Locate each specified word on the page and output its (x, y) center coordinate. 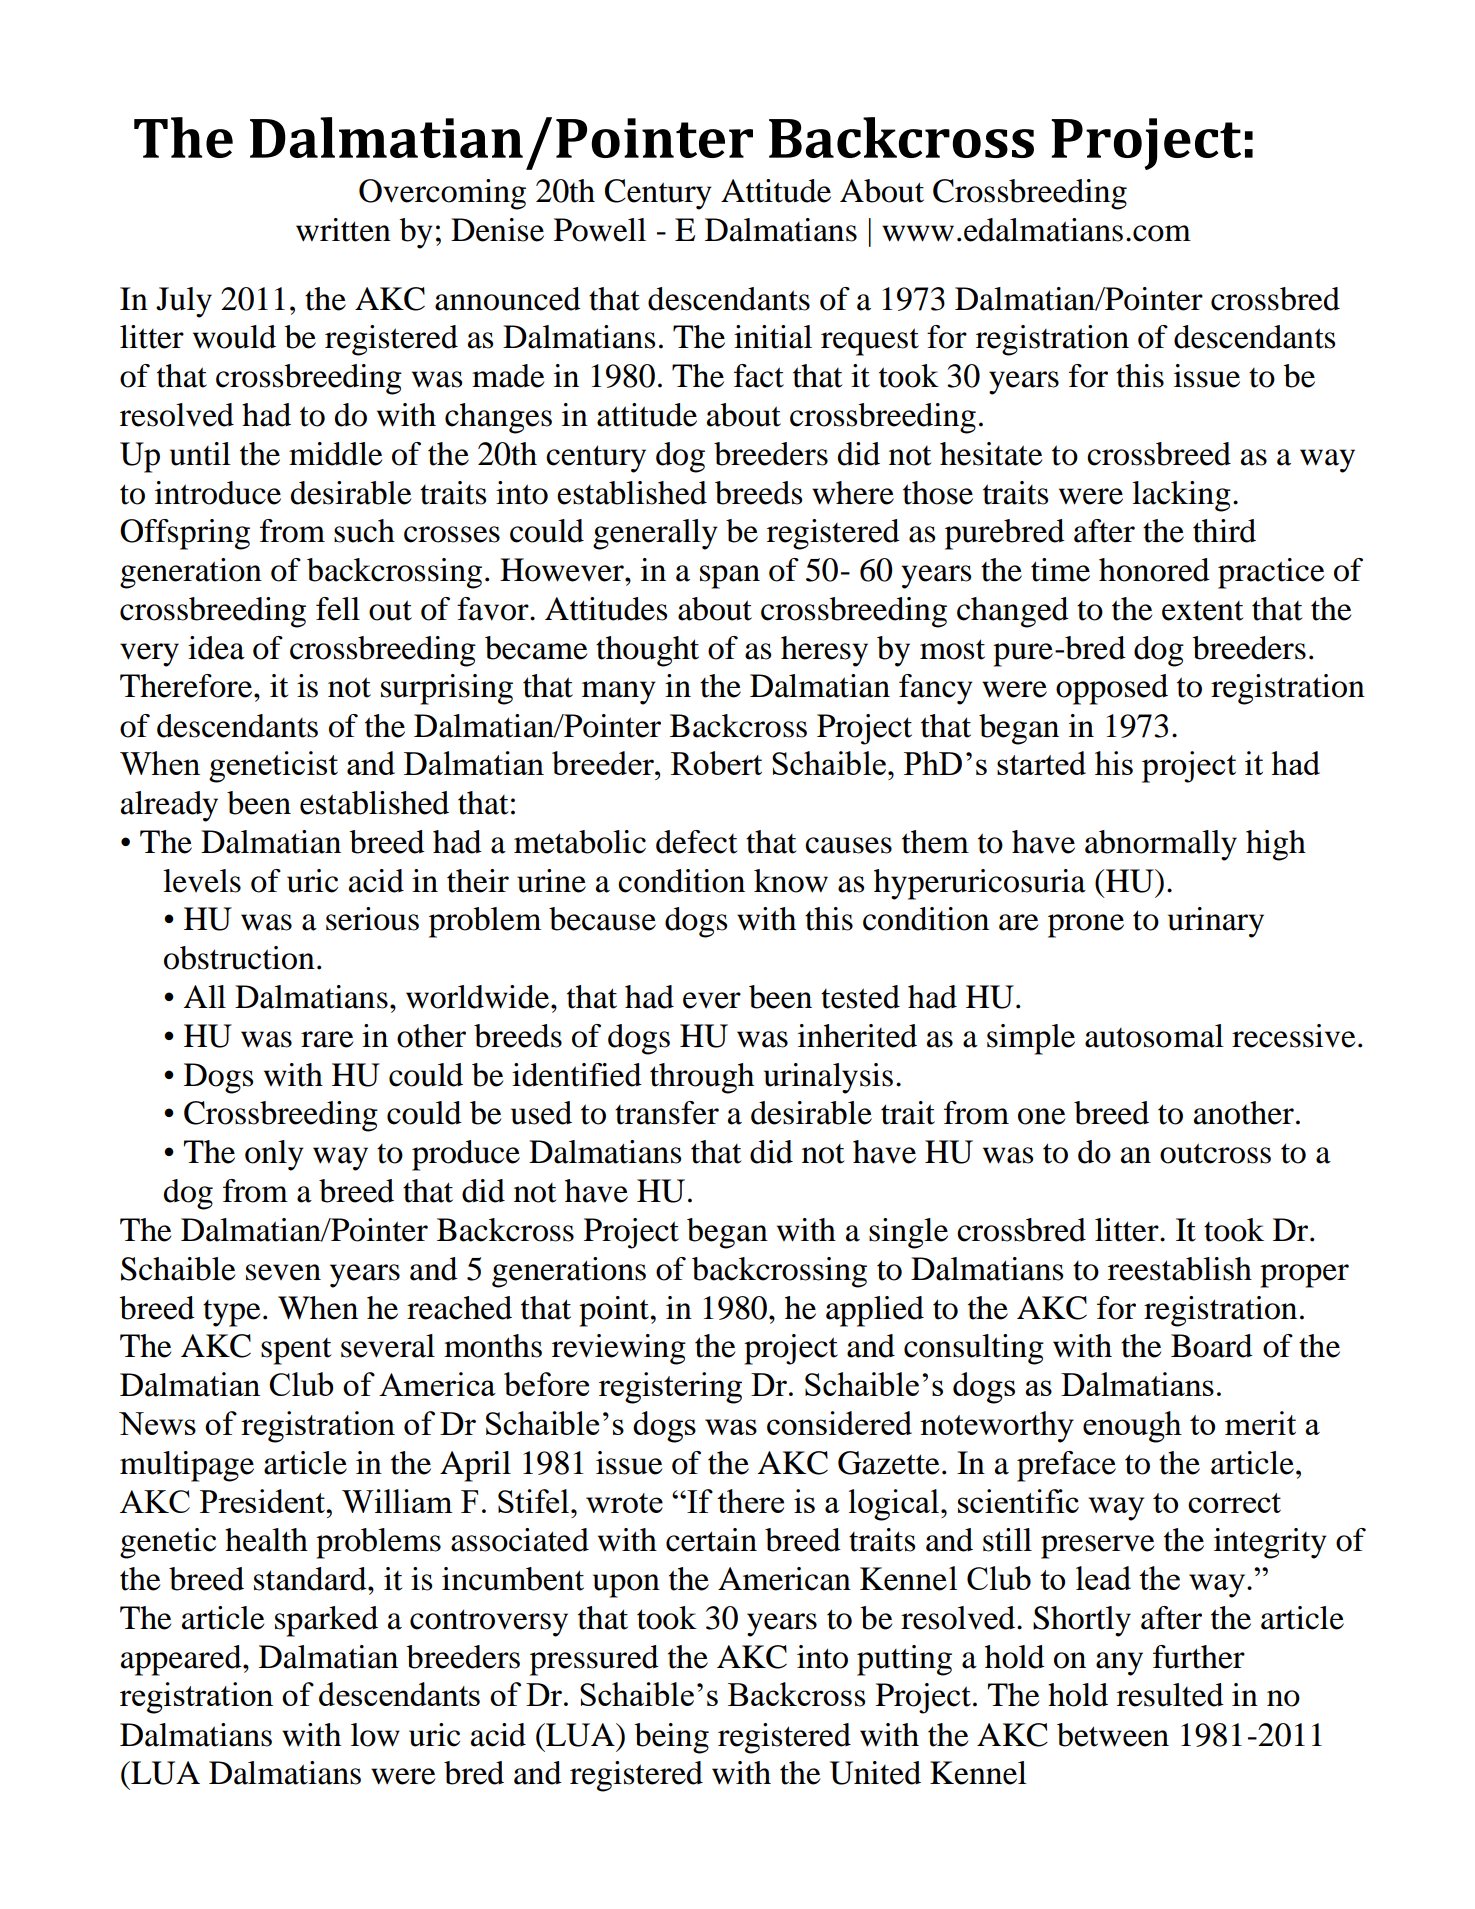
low (375, 1735)
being (671, 1738)
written (343, 230)
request (870, 342)
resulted (1170, 1695)
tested (860, 997)
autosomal (1154, 1036)
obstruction (239, 958)
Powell (600, 230)
